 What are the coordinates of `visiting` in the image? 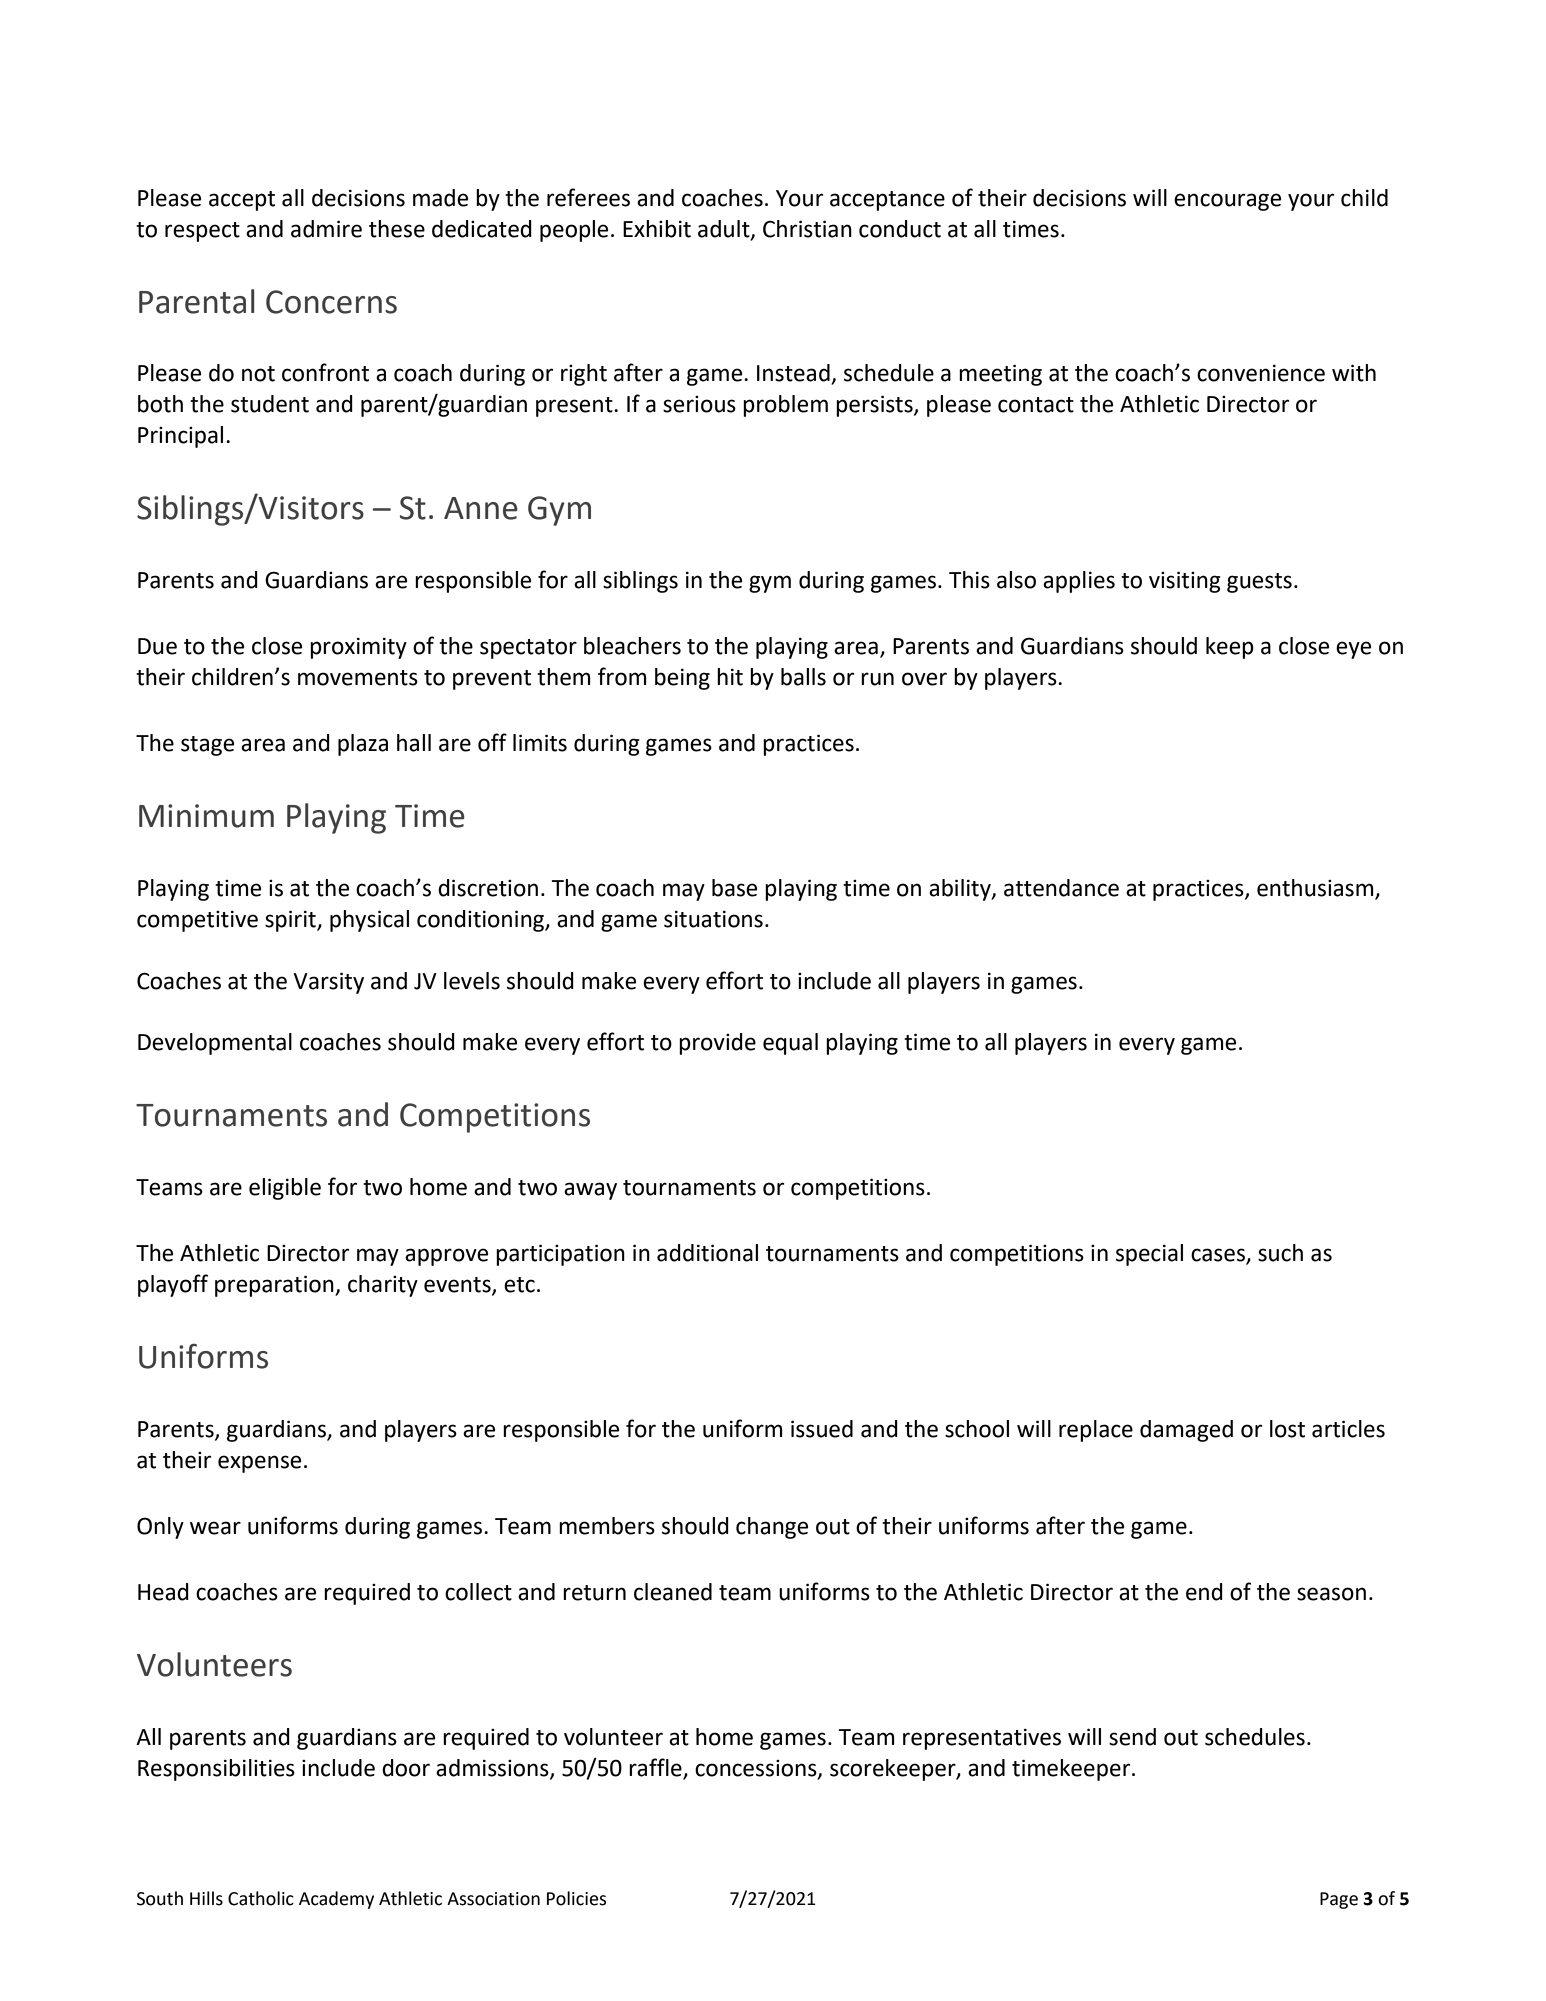 It's located at (1185, 582).
